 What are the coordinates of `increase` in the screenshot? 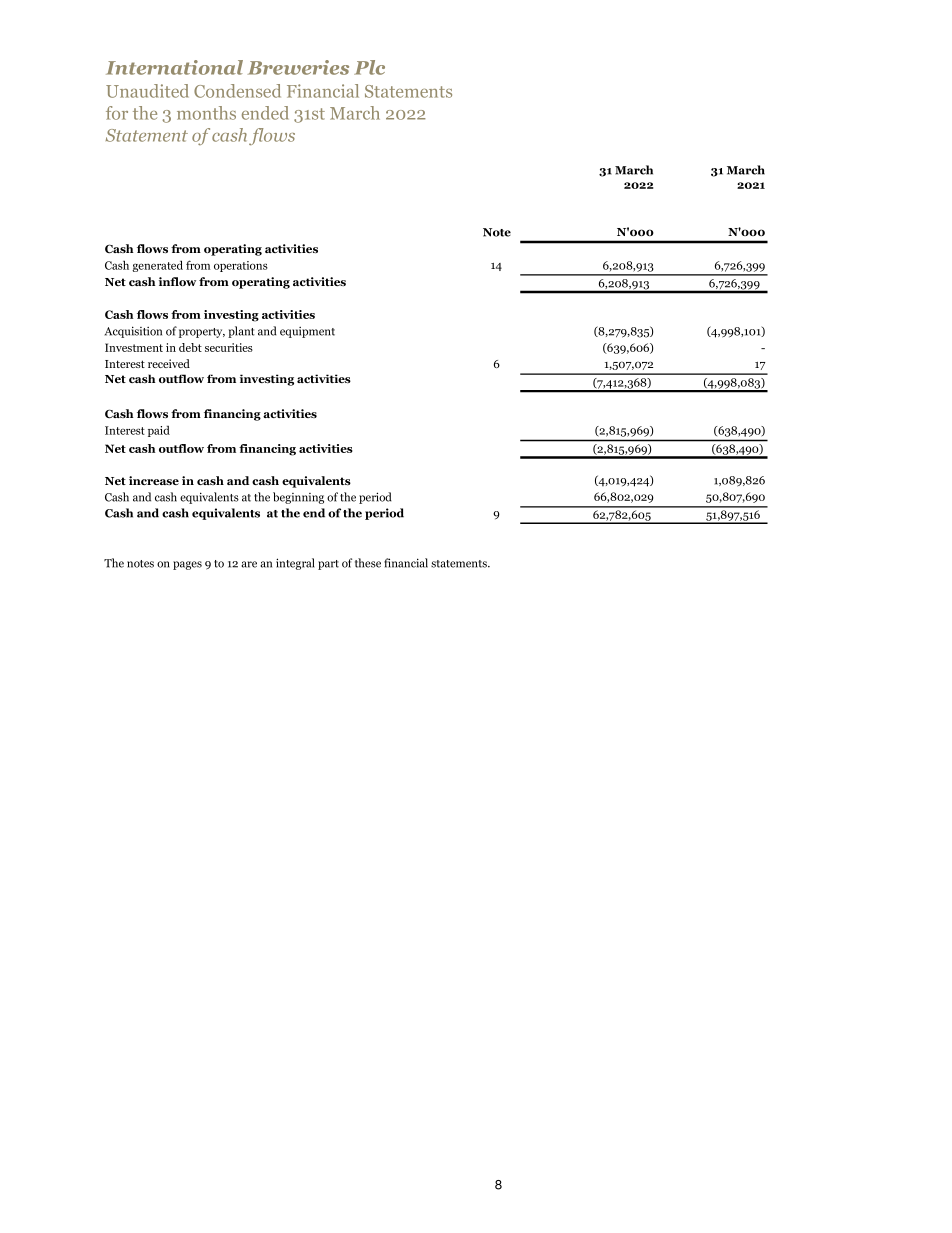 It's located at (154, 480).
